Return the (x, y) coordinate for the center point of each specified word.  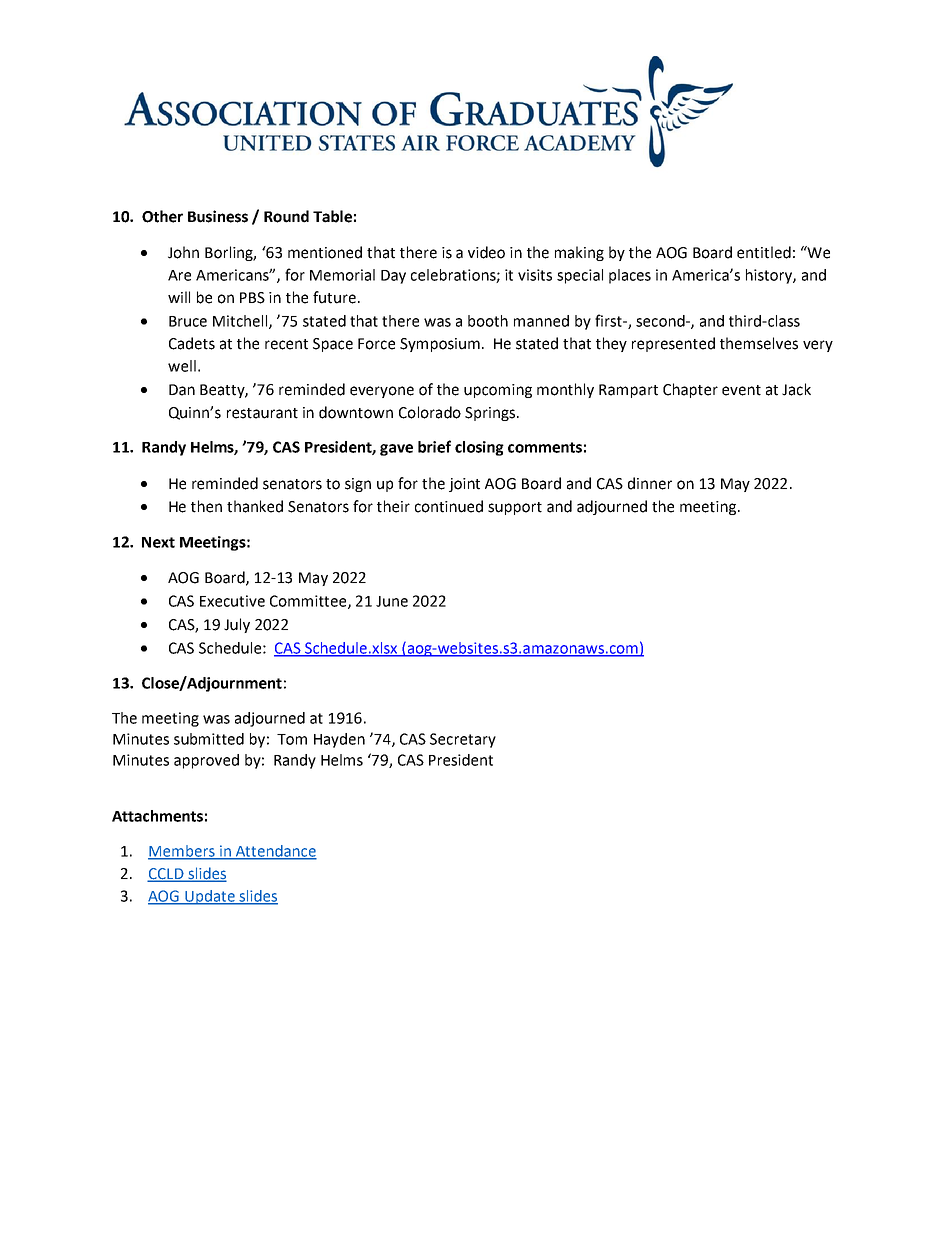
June (392, 601)
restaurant (262, 413)
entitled (764, 252)
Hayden (339, 740)
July (237, 625)
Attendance (275, 852)
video (486, 252)
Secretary (463, 740)
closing (479, 448)
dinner (650, 483)
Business (218, 216)
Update (210, 897)
